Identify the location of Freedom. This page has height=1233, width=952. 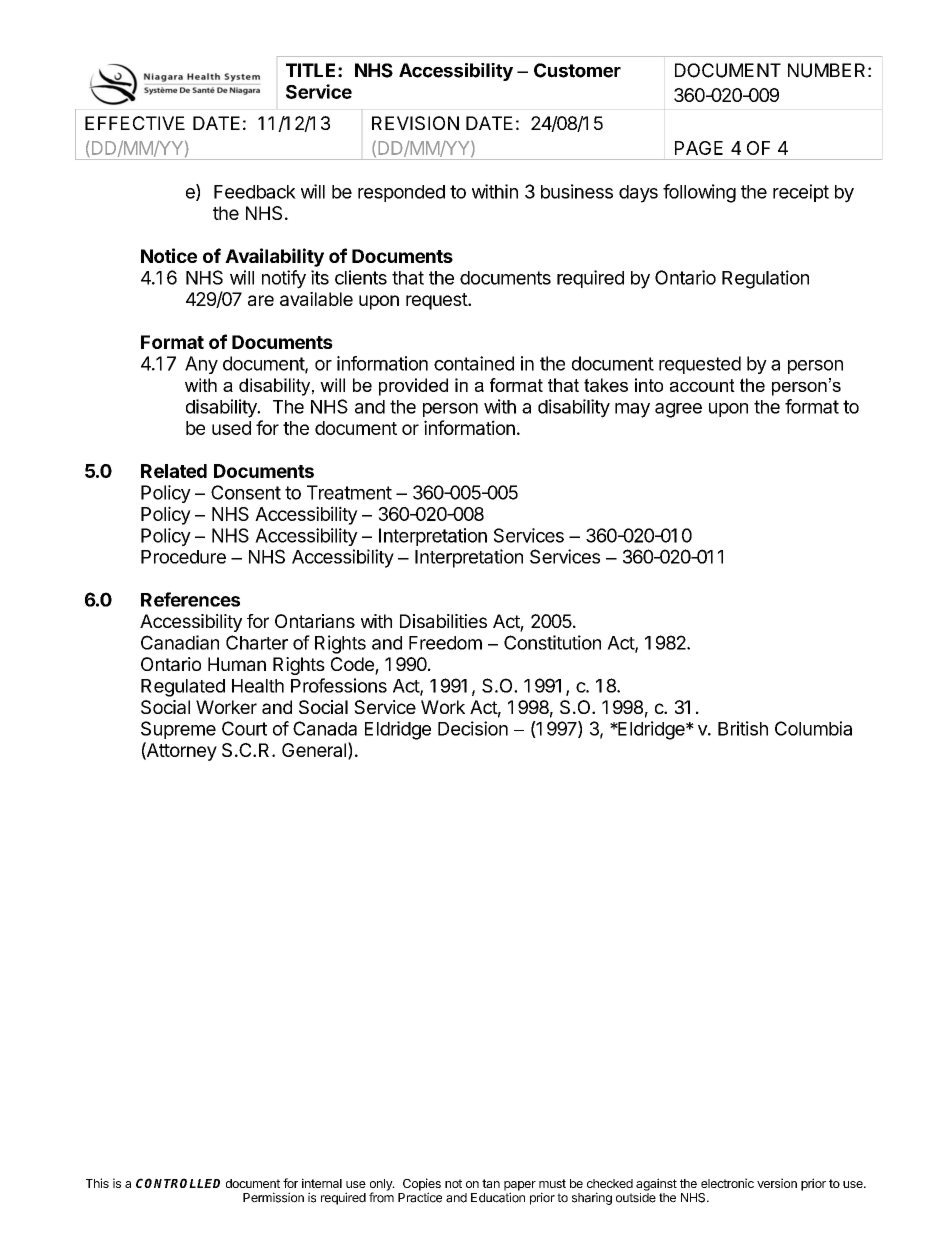
(445, 643).
